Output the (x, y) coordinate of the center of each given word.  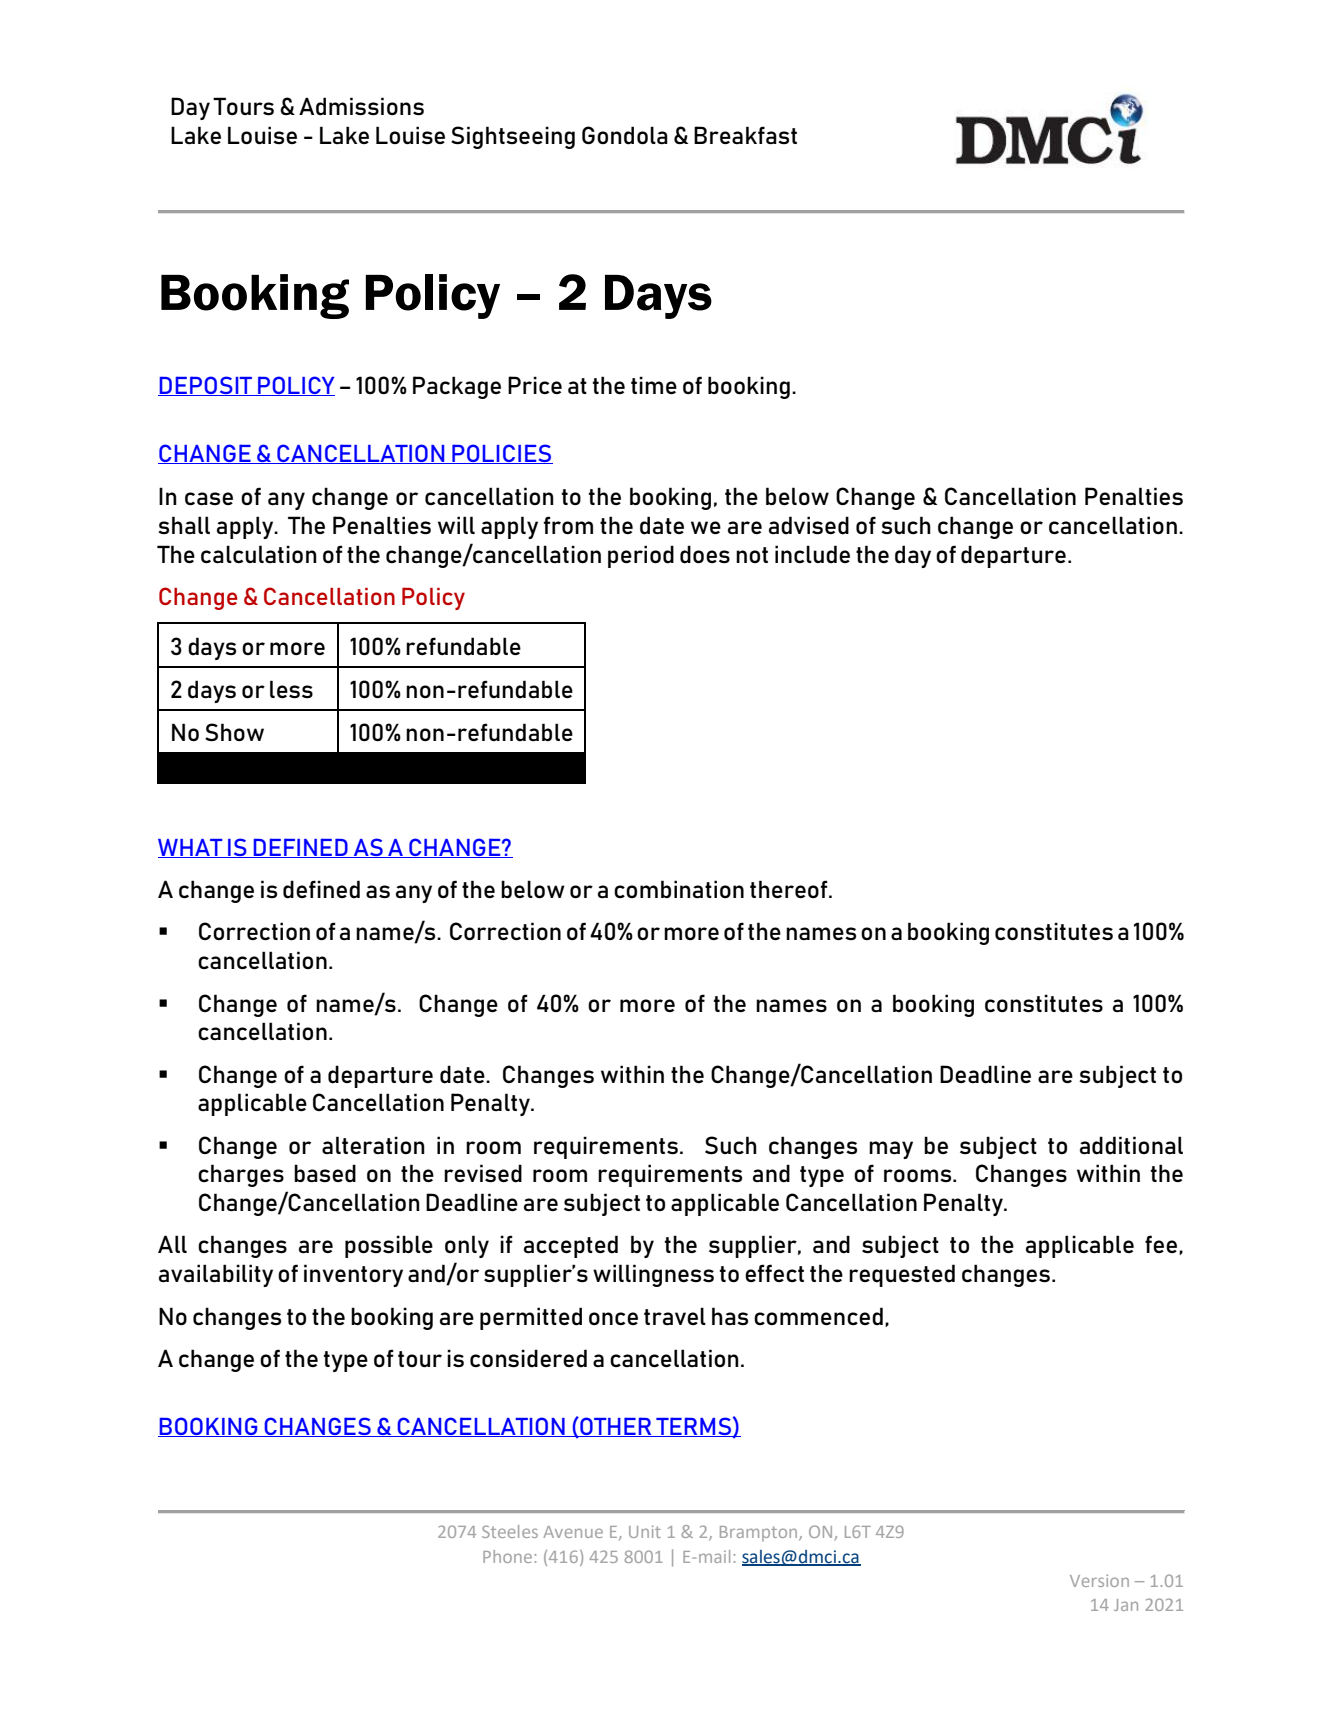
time (654, 385)
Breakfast (745, 135)
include (812, 554)
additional (1131, 1145)
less (291, 689)
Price (535, 385)
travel (675, 1316)
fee (1161, 1244)
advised (809, 525)
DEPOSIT (206, 386)
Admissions (361, 106)
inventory (353, 1275)
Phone (507, 1556)
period (641, 556)
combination (679, 889)
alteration (373, 1145)
